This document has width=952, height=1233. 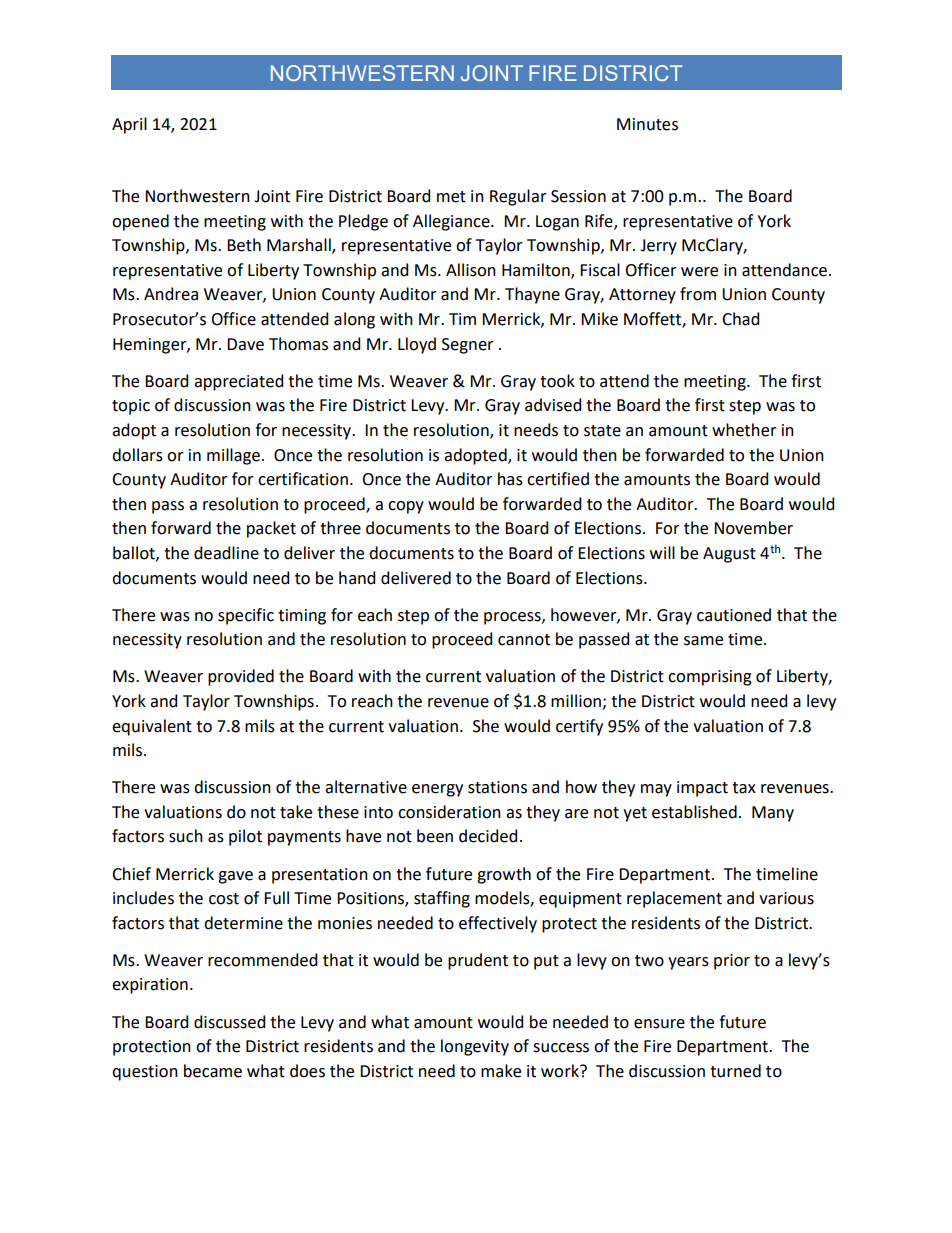 I want to click on turned, so click(x=735, y=1071).
